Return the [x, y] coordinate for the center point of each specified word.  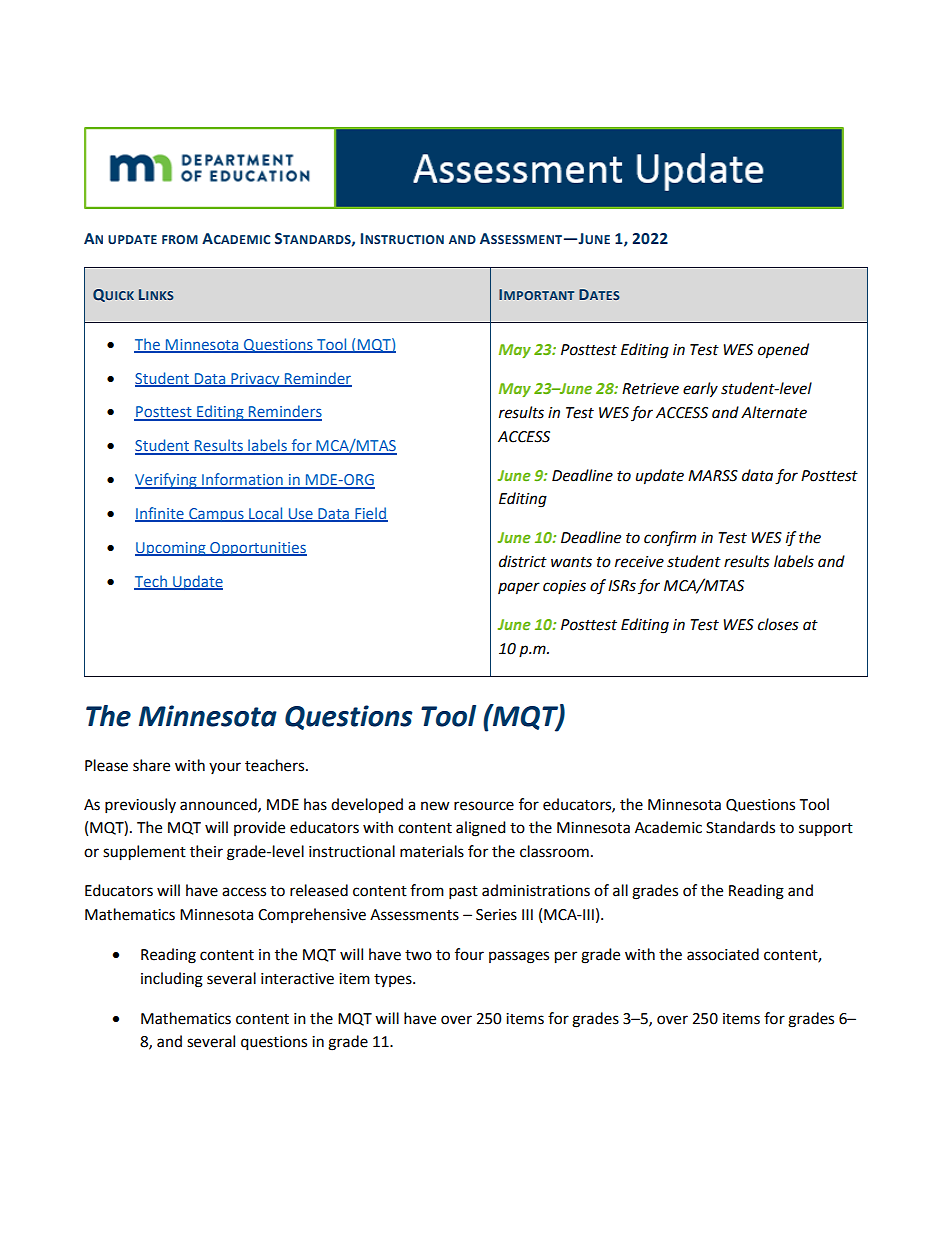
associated [723, 954]
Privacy [255, 380]
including [172, 980]
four [469, 954]
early [700, 390]
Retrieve [650, 389]
